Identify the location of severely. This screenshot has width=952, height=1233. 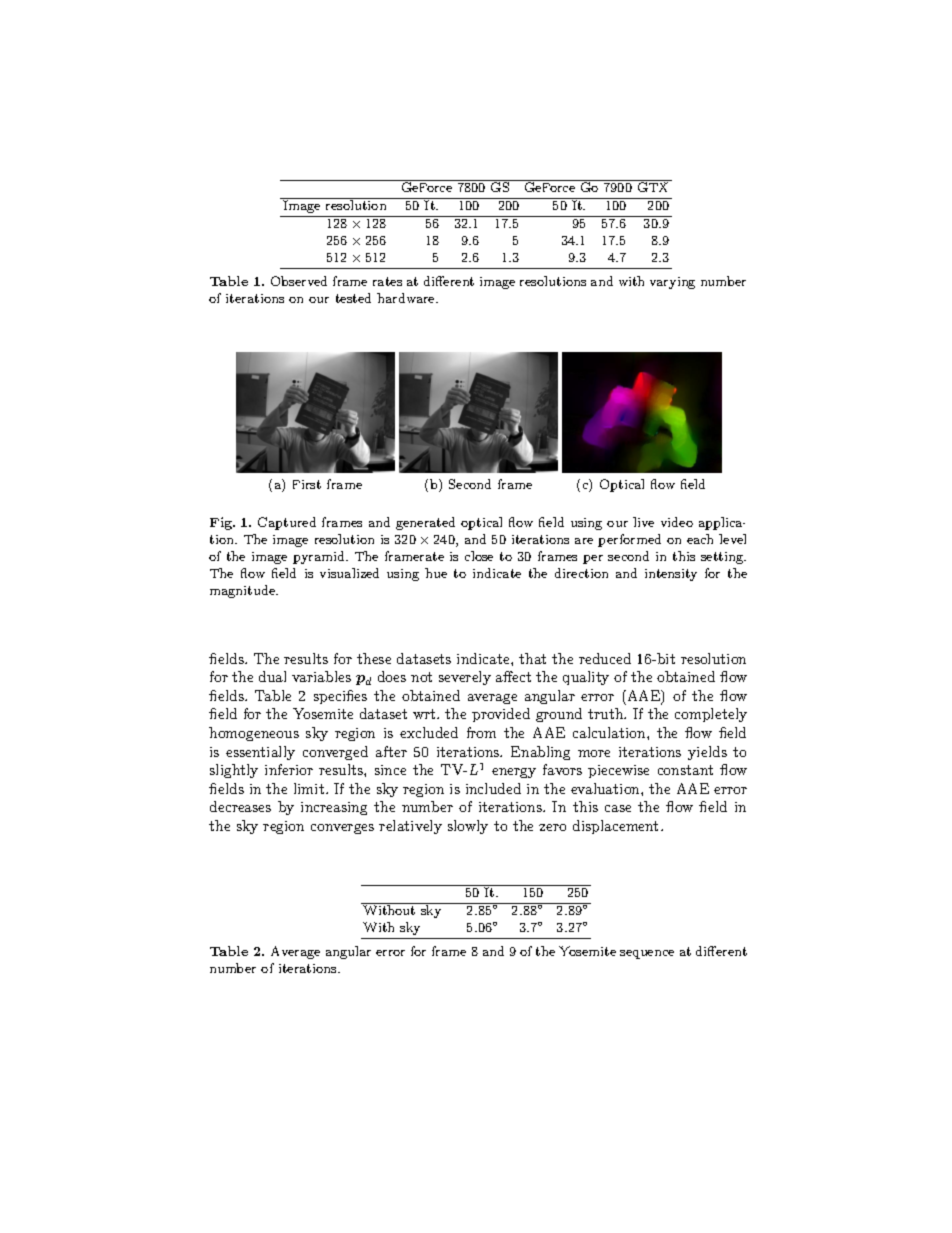
(465, 678).
